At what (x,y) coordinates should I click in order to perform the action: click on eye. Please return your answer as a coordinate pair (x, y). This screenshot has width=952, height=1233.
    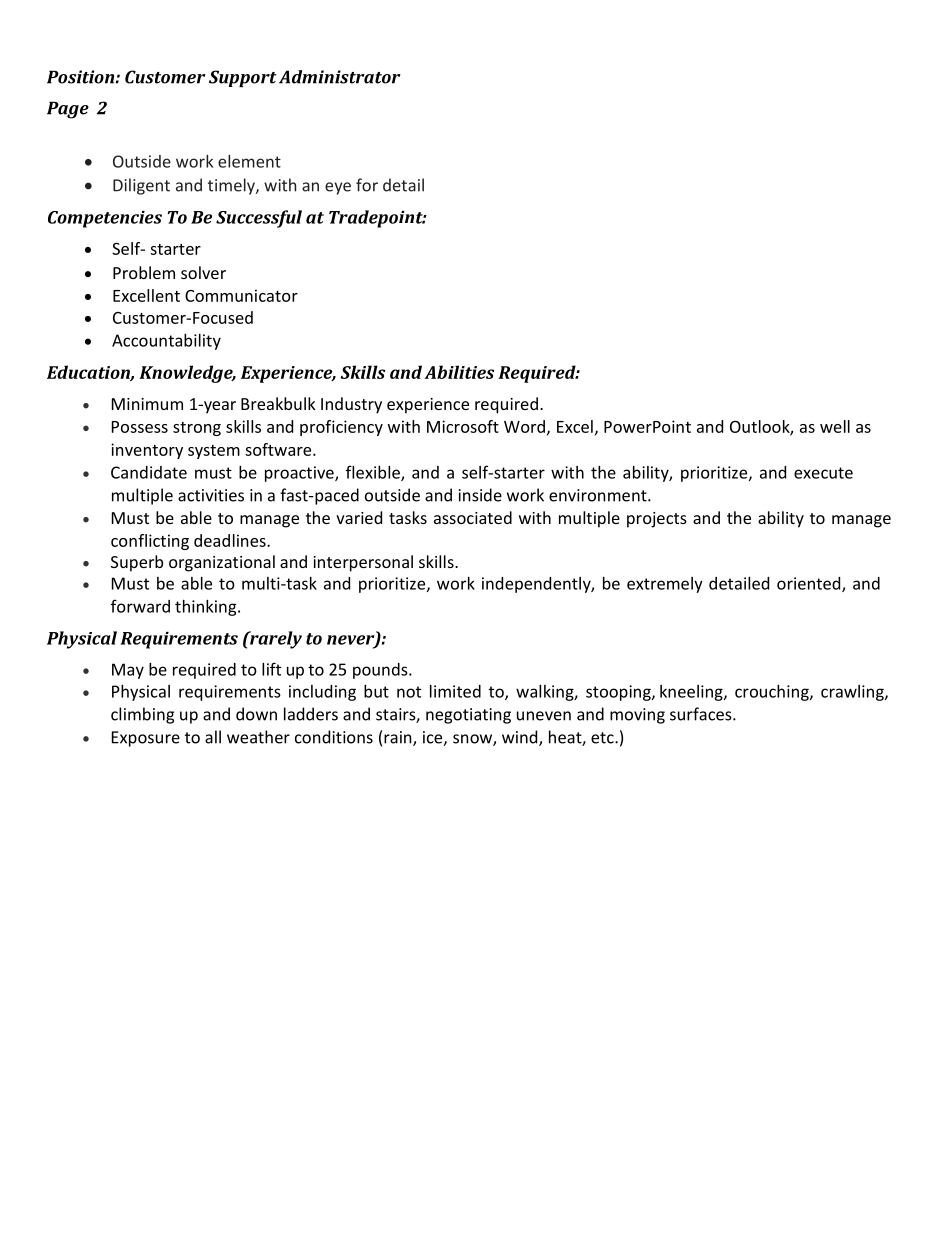
    Looking at the image, I should click on (338, 188).
